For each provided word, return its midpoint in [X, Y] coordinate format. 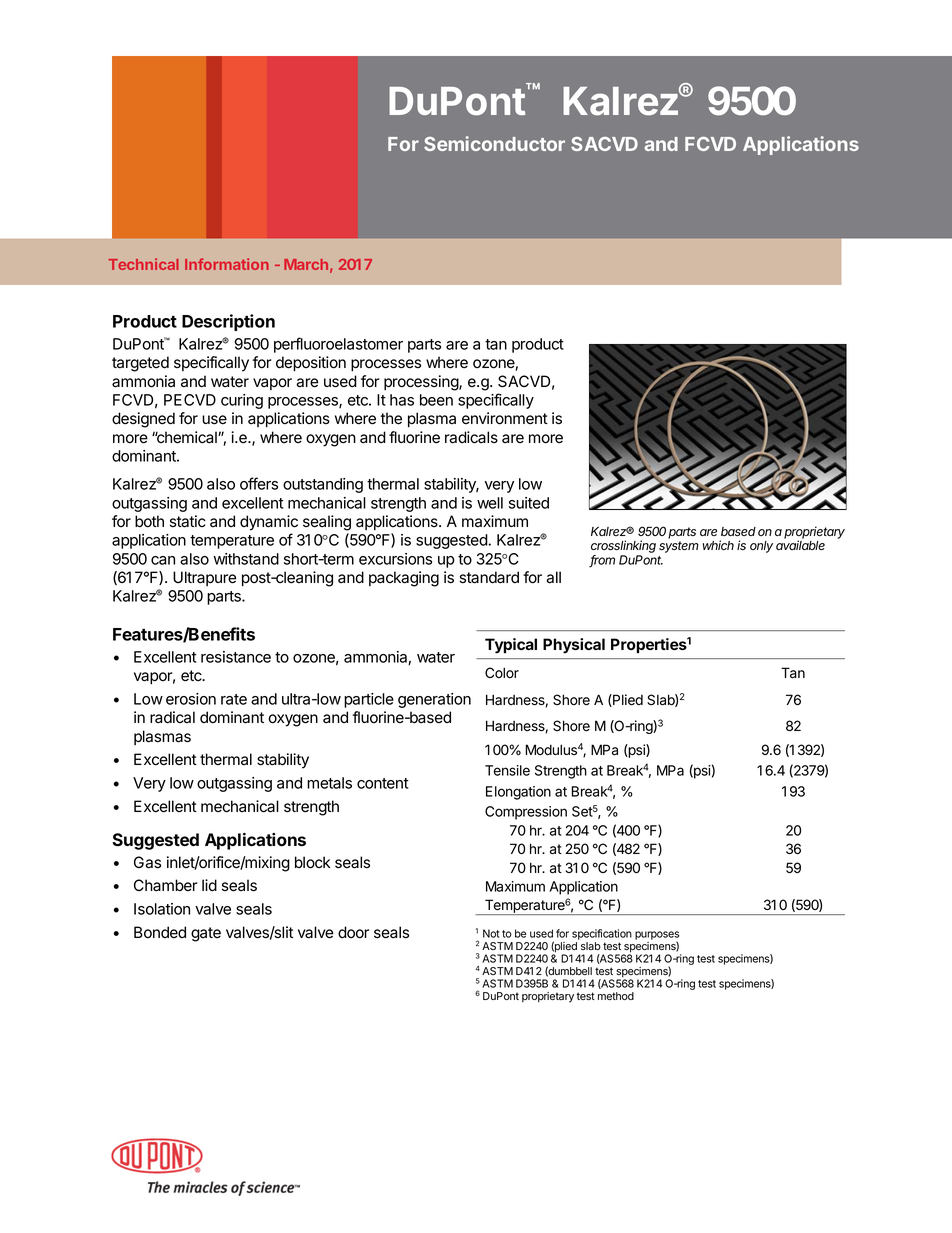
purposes [657, 937]
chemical [187, 437]
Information [227, 264]
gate [206, 934]
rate [234, 699]
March [306, 264]
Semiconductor [494, 143]
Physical [574, 646]
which [718, 545]
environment [505, 418]
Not [491, 933]
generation [434, 700]
